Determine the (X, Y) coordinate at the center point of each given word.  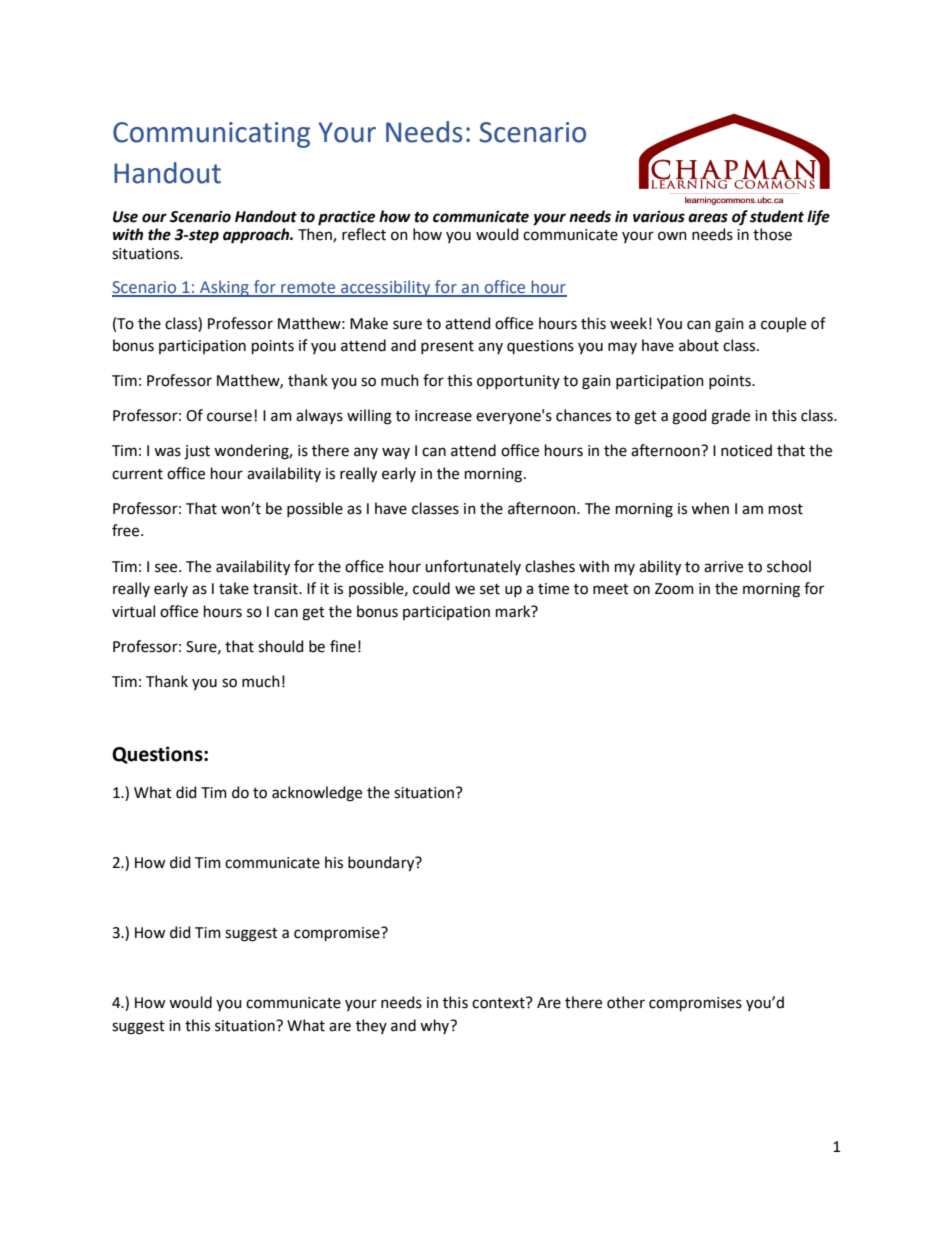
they (371, 1026)
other (626, 1002)
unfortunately (473, 567)
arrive (723, 567)
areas (708, 218)
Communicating (211, 135)
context (499, 1003)
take (234, 588)
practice (346, 218)
